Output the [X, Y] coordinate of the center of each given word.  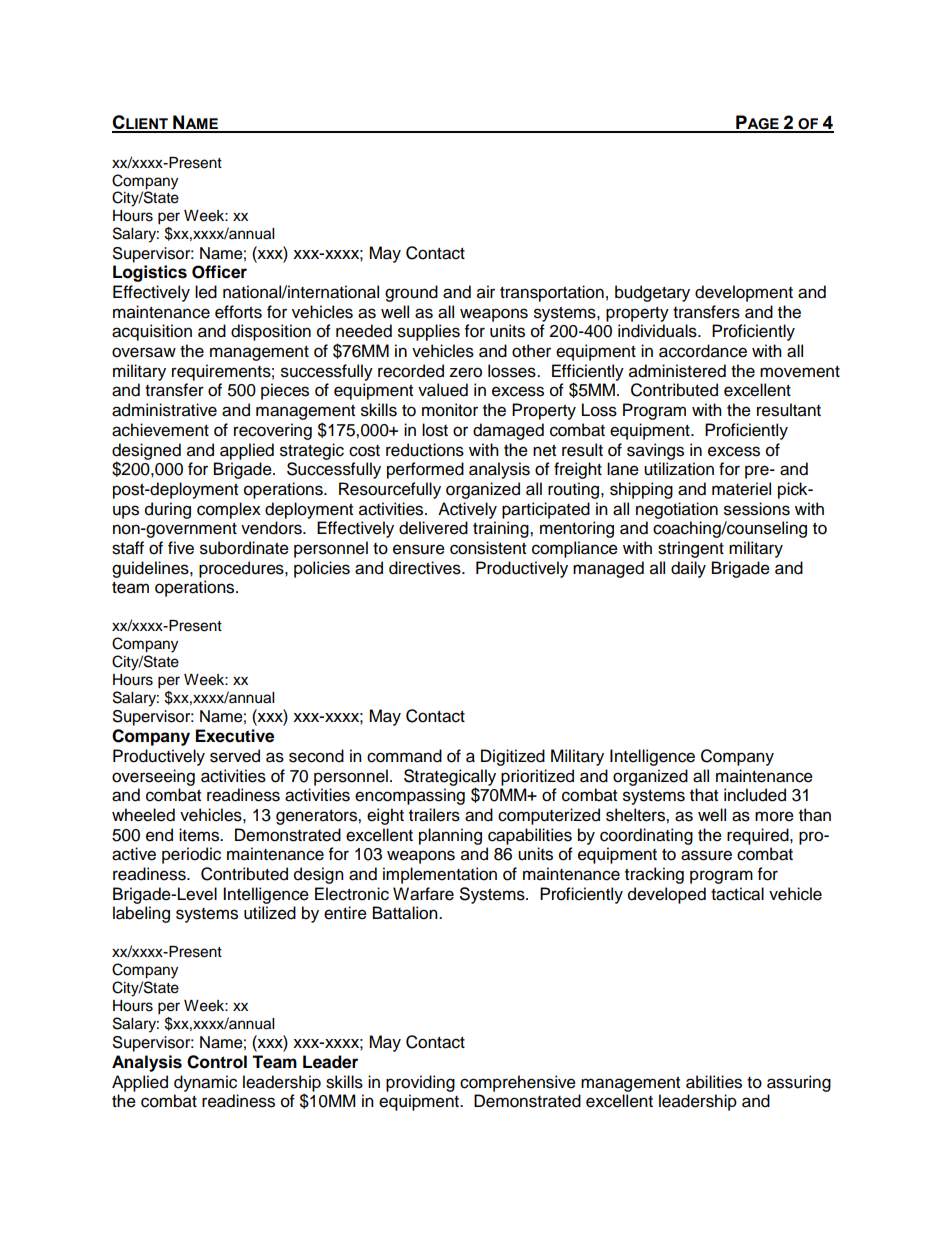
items [200, 835]
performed [425, 470]
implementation [440, 875]
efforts [238, 312]
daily [688, 569]
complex [229, 510]
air [486, 292]
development [744, 293]
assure [706, 855]
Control [217, 1062]
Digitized [513, 757]
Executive [235, 736]
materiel [741, 489]
